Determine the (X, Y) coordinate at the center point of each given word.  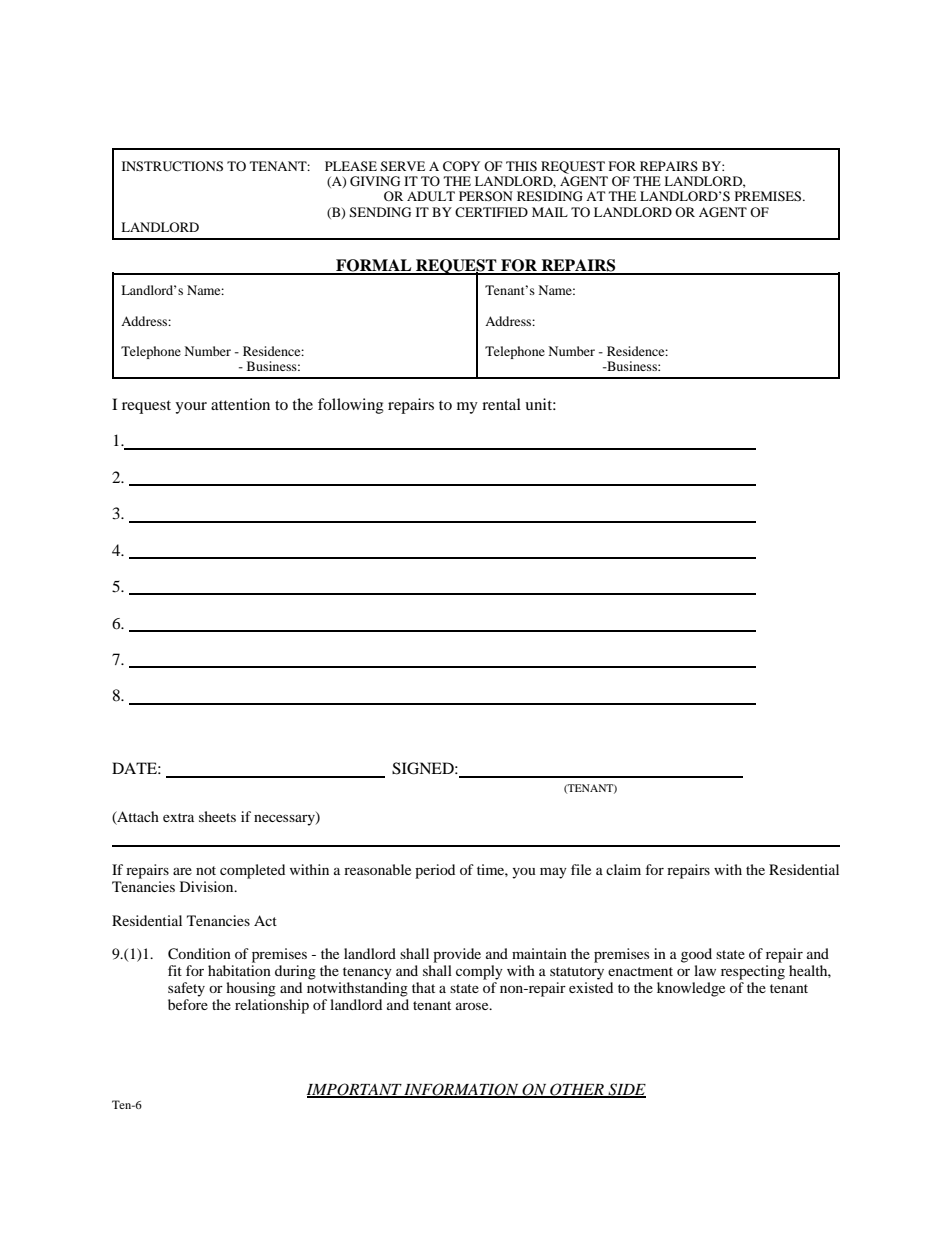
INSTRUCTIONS (172, 166)
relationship (272, 1006)
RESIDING (550, 196)
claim (623, 869)
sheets (217, 816)
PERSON (486, 196)
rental (501, 404)
